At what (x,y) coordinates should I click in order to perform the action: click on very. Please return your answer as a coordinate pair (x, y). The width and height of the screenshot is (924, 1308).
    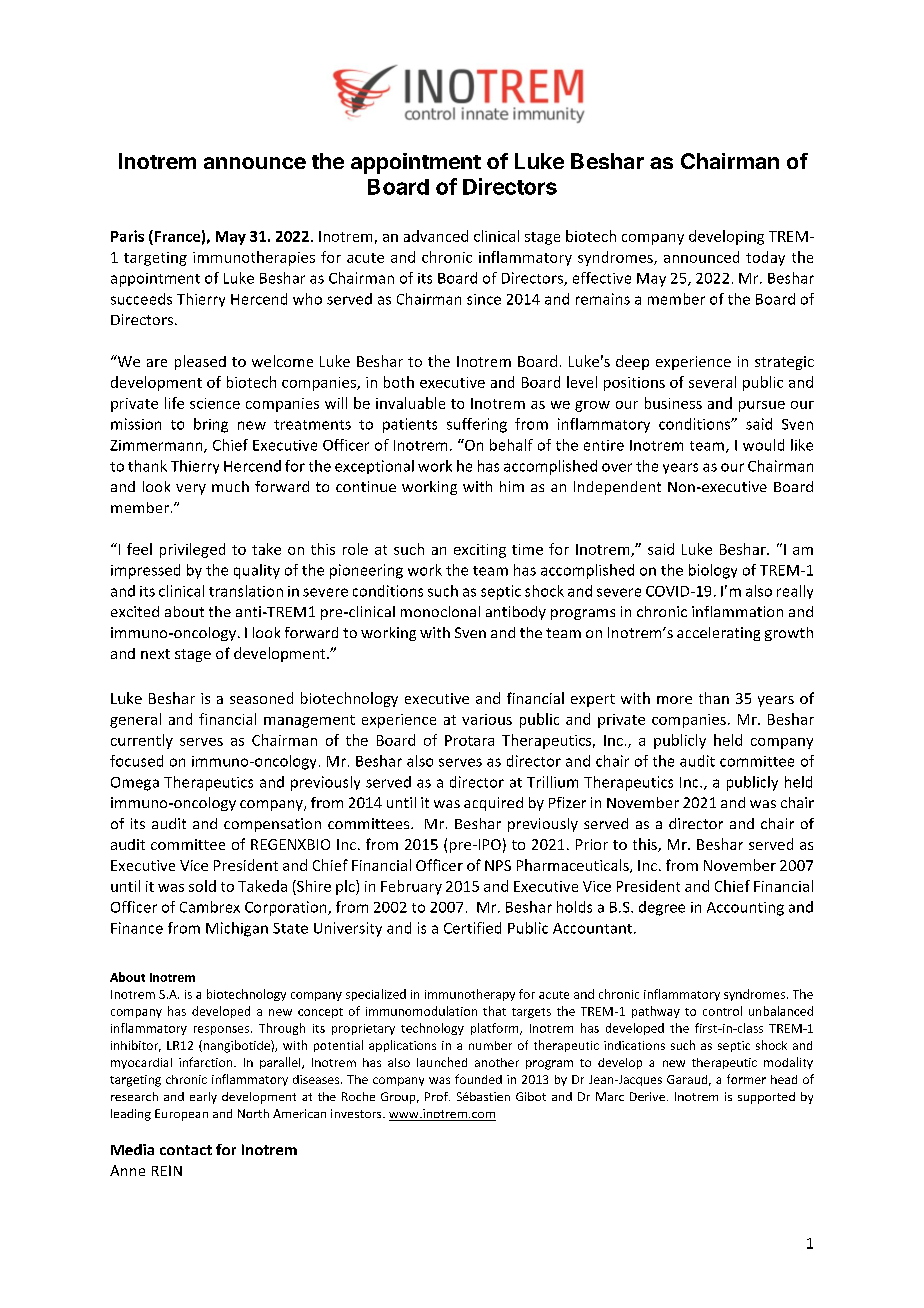
    Looking at the image, I should click on (191, 489).
